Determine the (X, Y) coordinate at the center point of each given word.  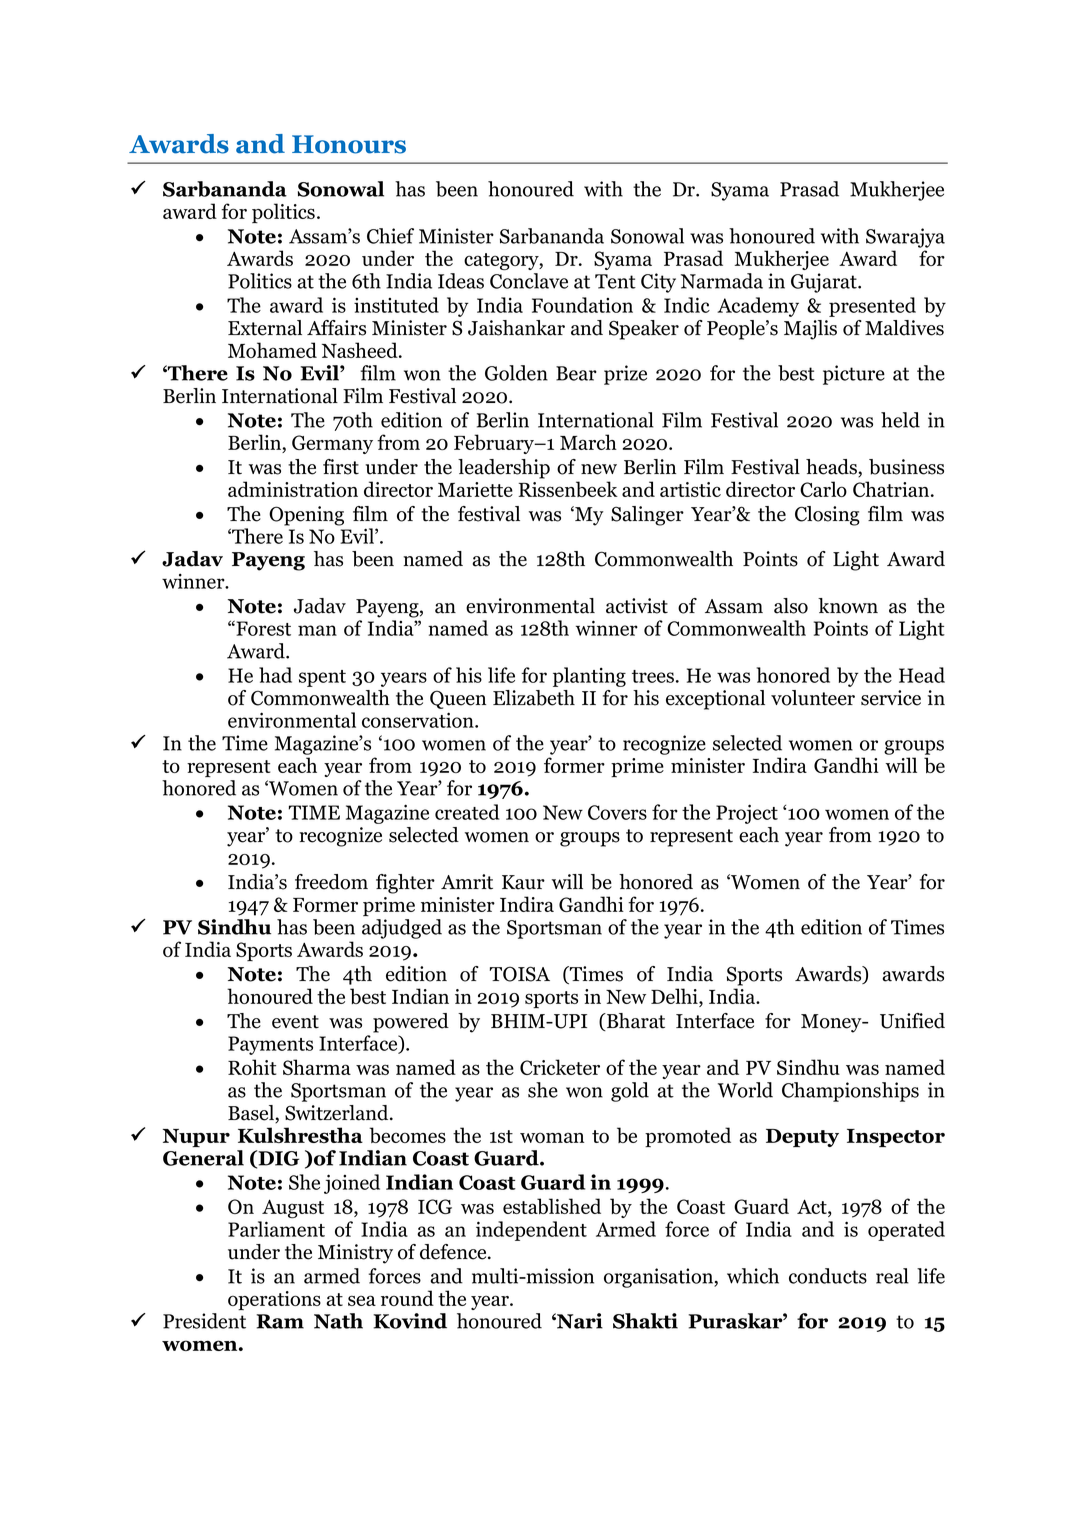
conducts (828, 1276)
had (275, 675)
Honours (349, 144)
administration (293, 489)
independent (531, 1231)
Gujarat (825, 283)
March (588, 442)
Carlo (823, 489)
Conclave (529, 281)
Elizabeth (534, 698)
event (295, 1022)
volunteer (813, 698)
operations (274, 1300)
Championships (850, 1092)
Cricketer (560, 1067)
